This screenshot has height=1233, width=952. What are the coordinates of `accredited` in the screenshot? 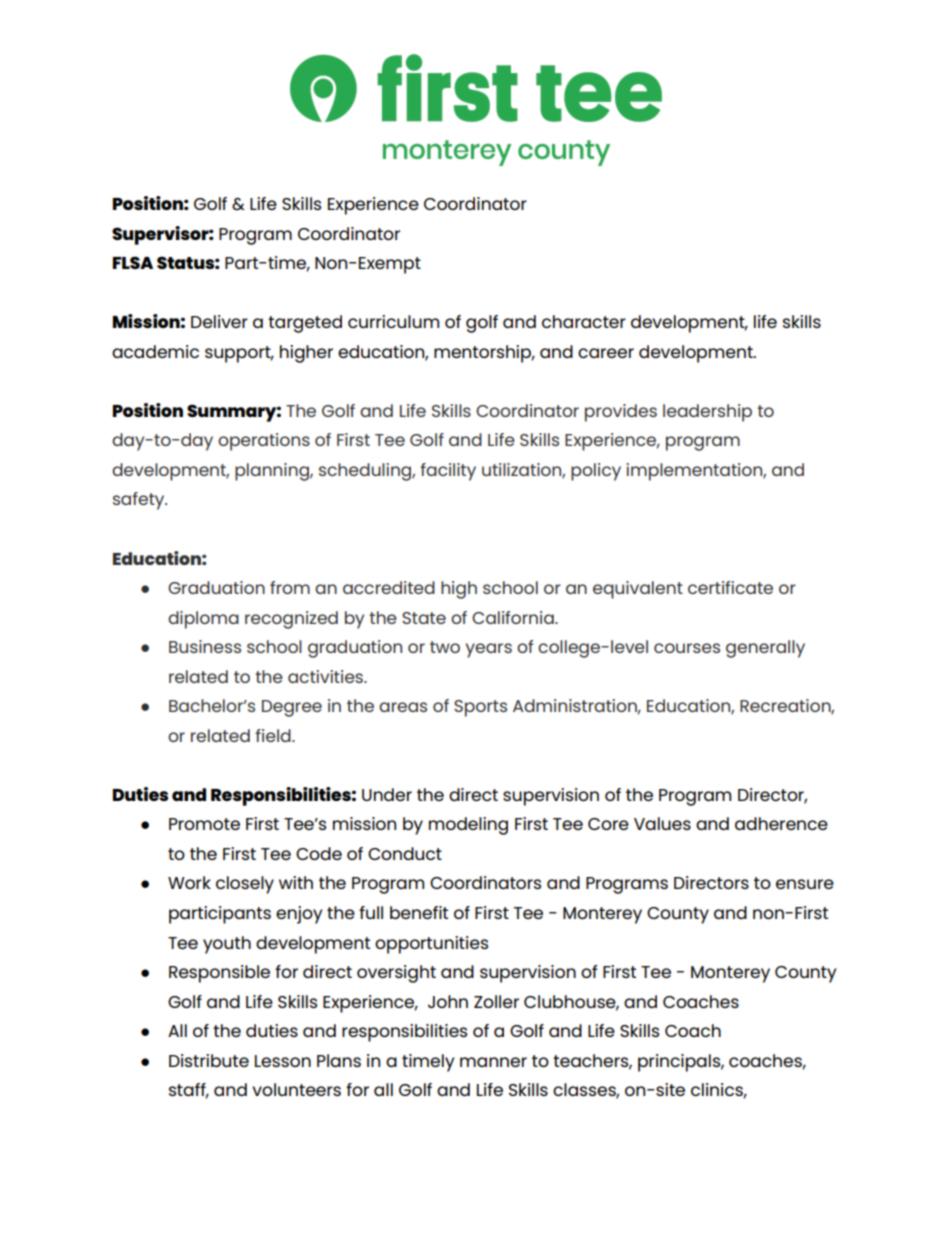 It's located at (389, 587).
